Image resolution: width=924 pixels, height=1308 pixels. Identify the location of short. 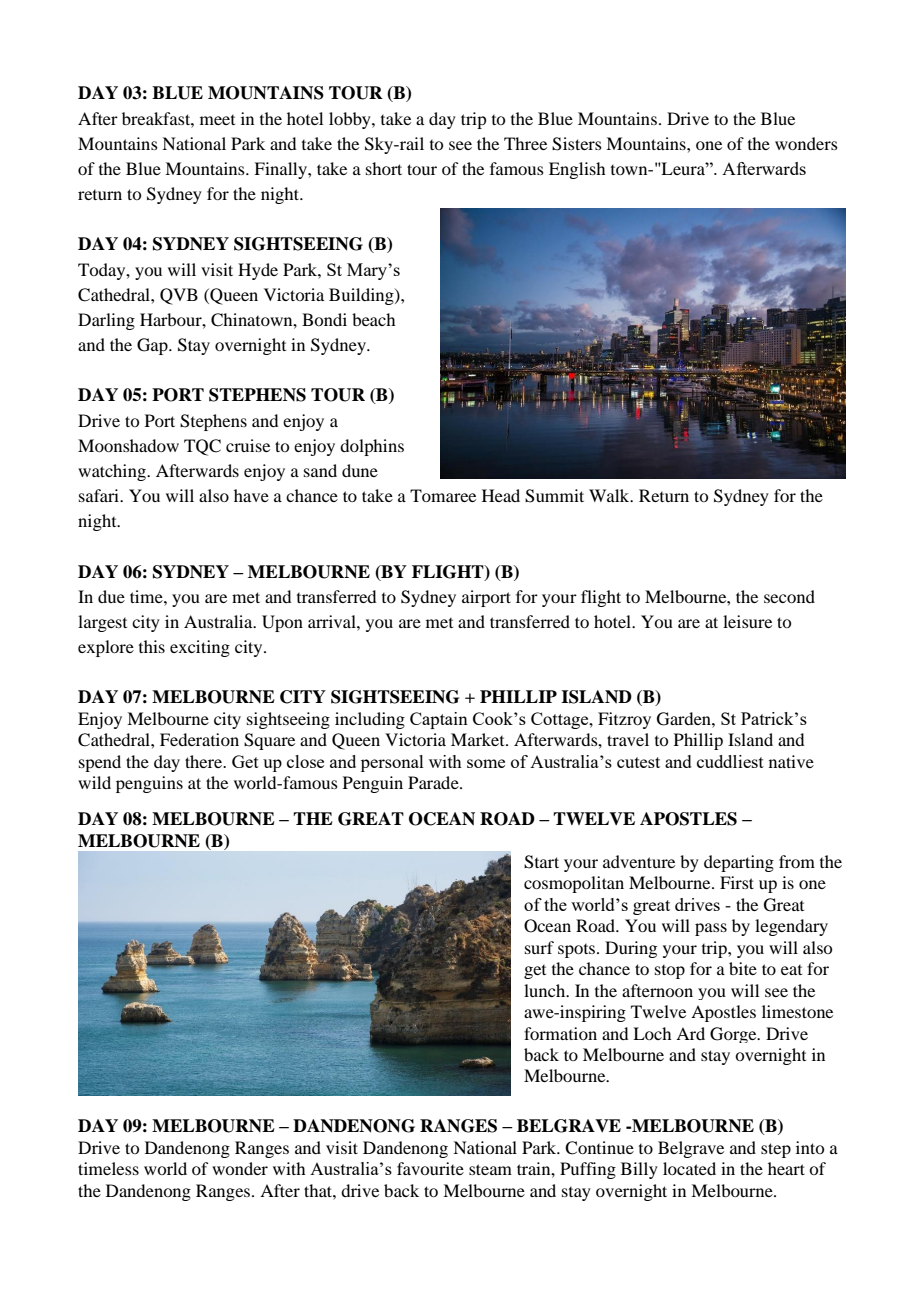
(384, 168).
